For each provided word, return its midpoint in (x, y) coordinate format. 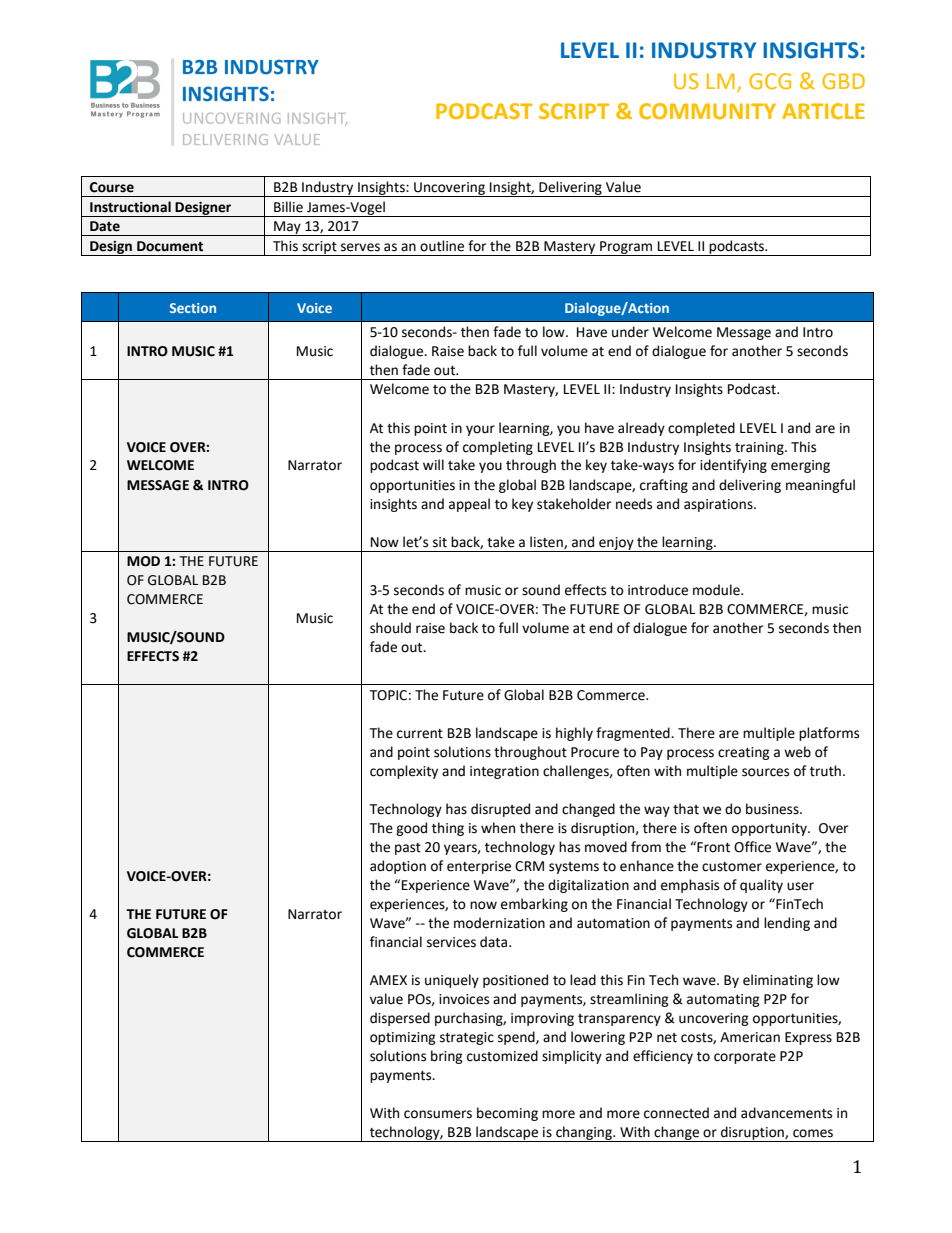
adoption (398, 867)
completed (701, 429)
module (717, 590)
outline (442, 246)
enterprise (479, 867)
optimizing (403, 1038)
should (390, 628)
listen (547, 542)
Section (193, 308)
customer (732, 867)
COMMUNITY (707, 111)
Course (112, 187)
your (480, 430)
